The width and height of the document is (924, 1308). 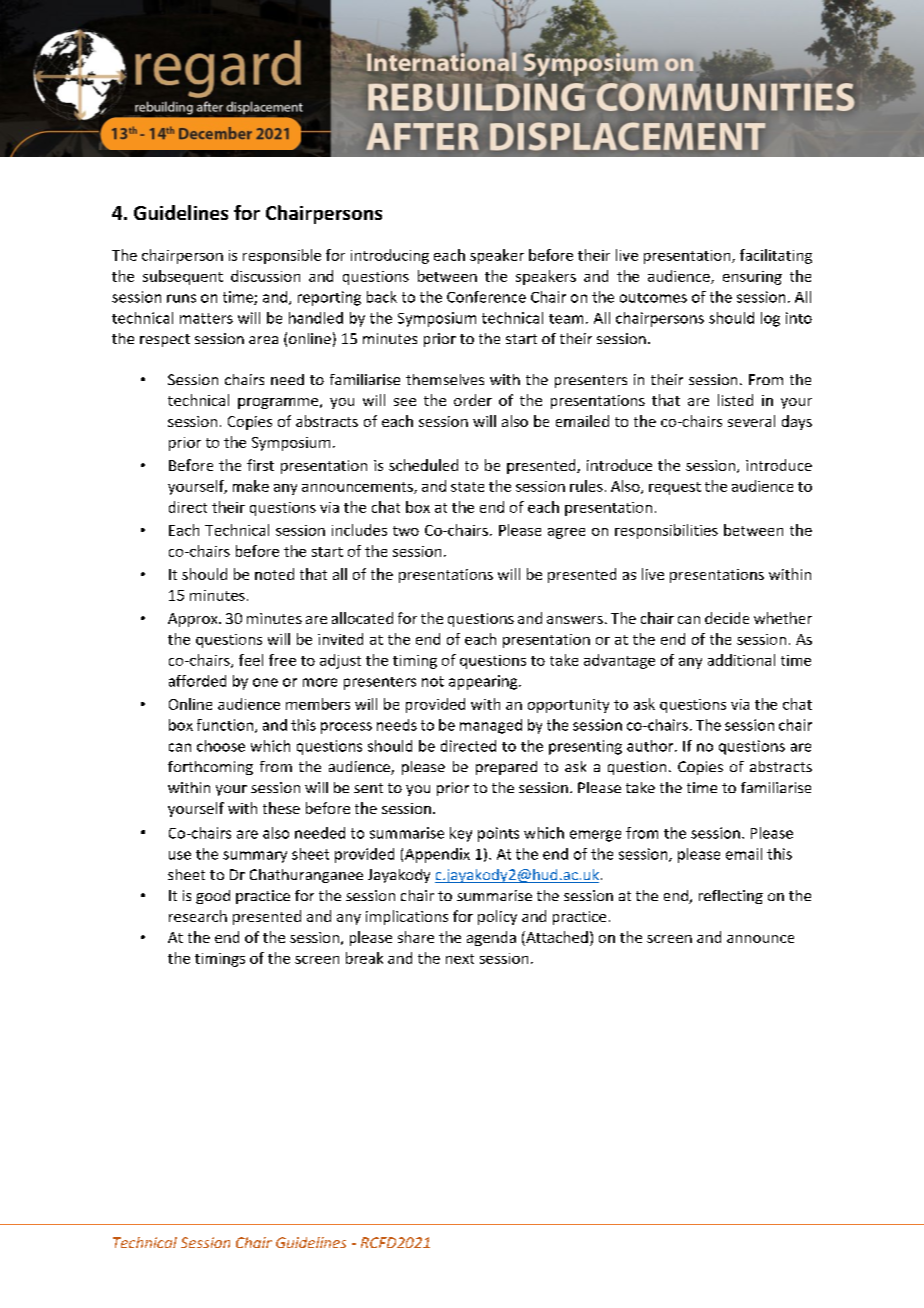 I want to click on agenda, so click(x=491, y=938).
